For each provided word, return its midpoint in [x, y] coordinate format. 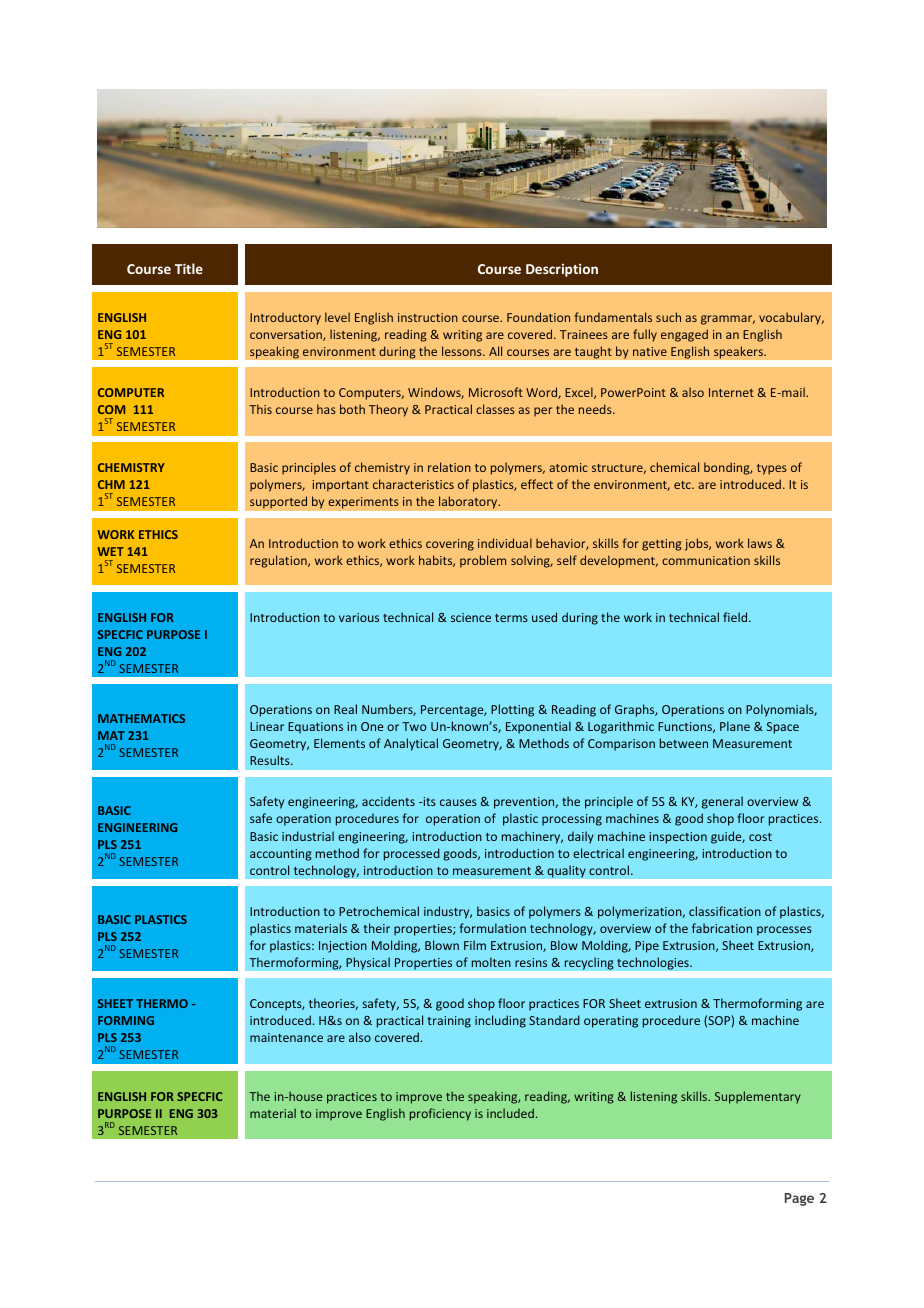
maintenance [286, 1037]
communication [706, 560]
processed [412, 854]
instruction [428, 317]
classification [725, 911]
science [471, 617]
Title [189, 268]
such [668, 317]
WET [110, 551]
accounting [281, 855]
